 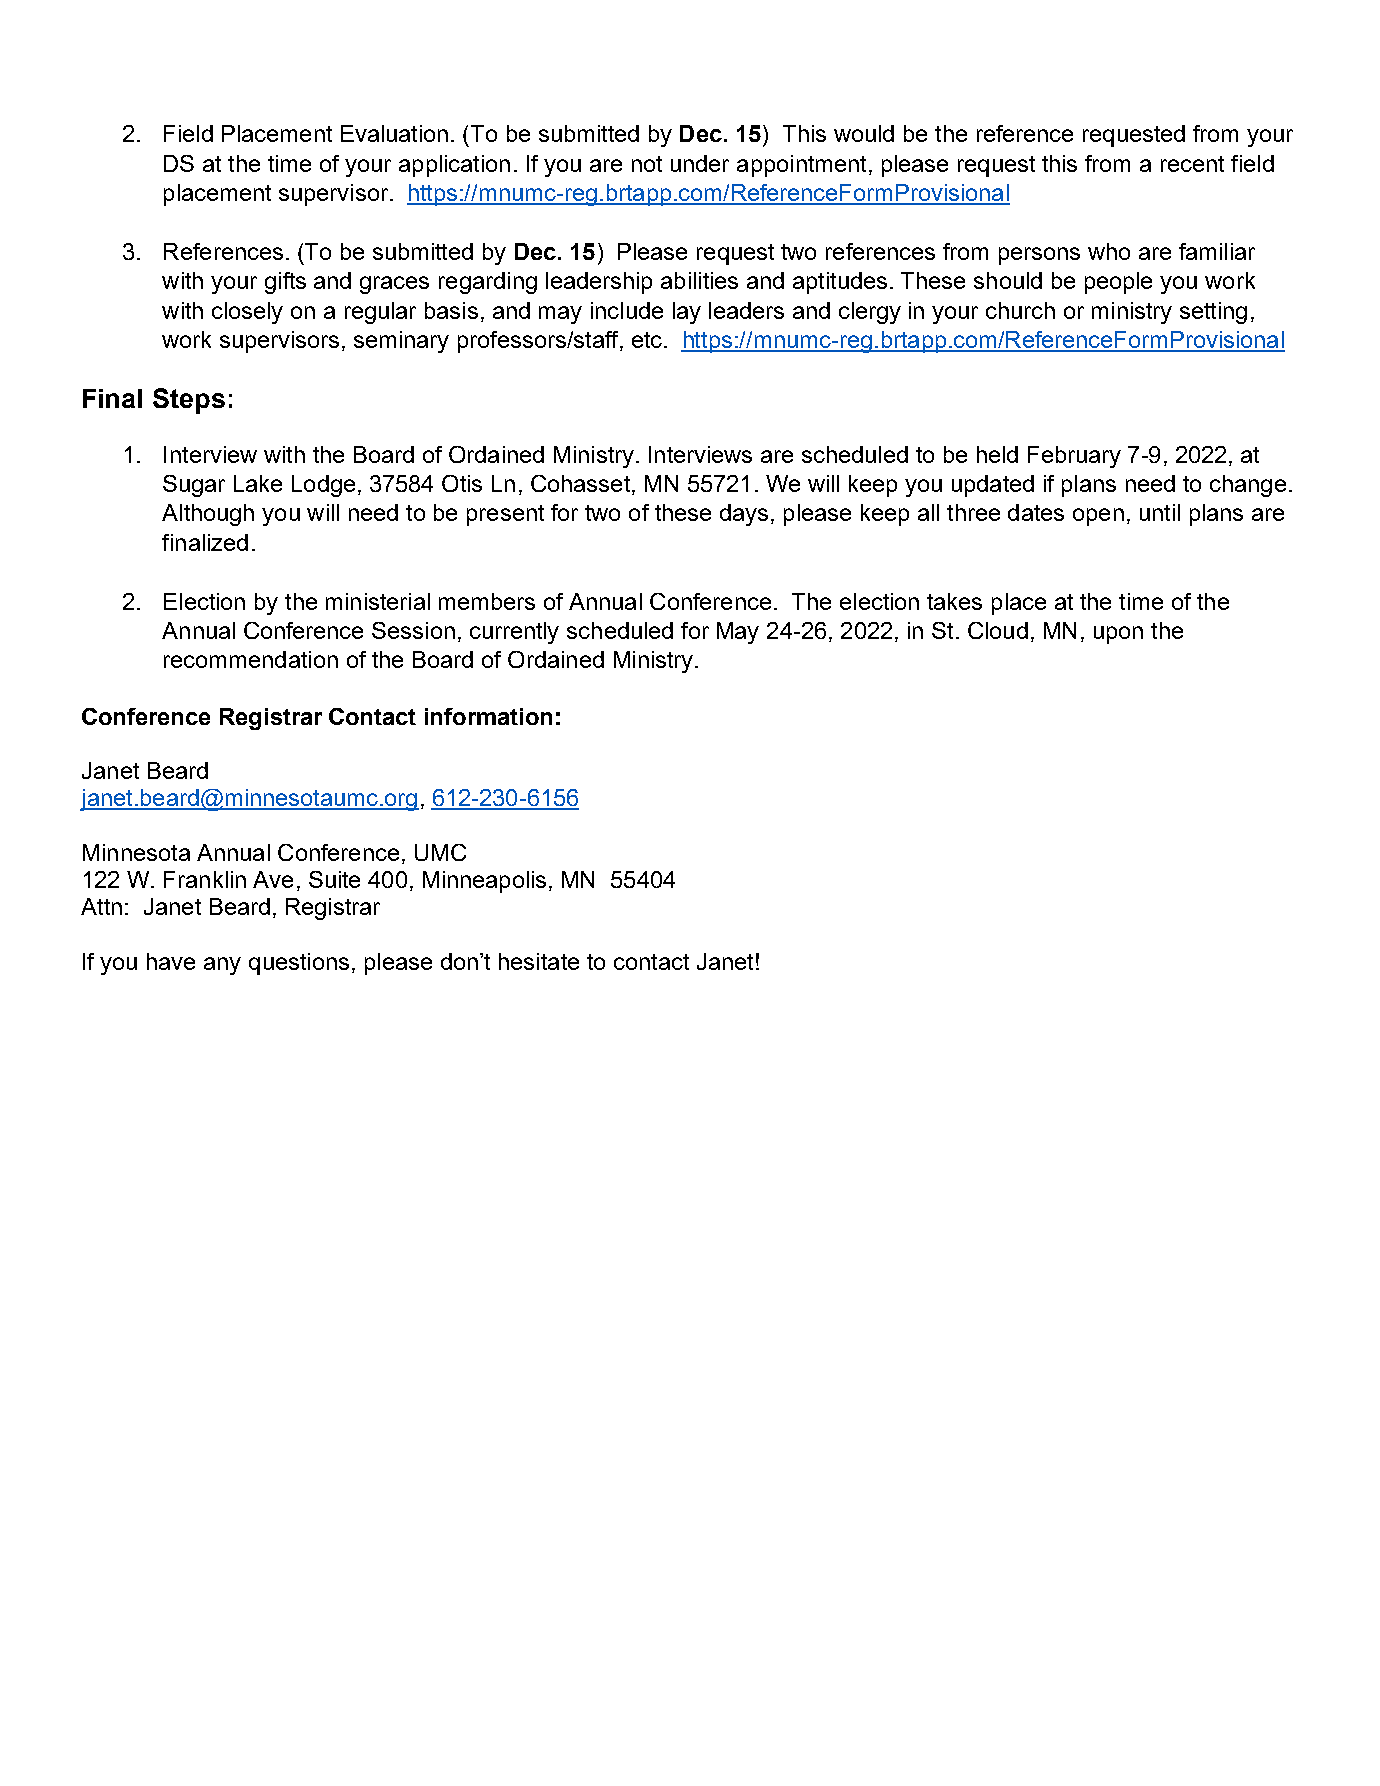 What do you see at coordinates (744, 515) in the page?
I see `days` at bounding box center [744, 515].
